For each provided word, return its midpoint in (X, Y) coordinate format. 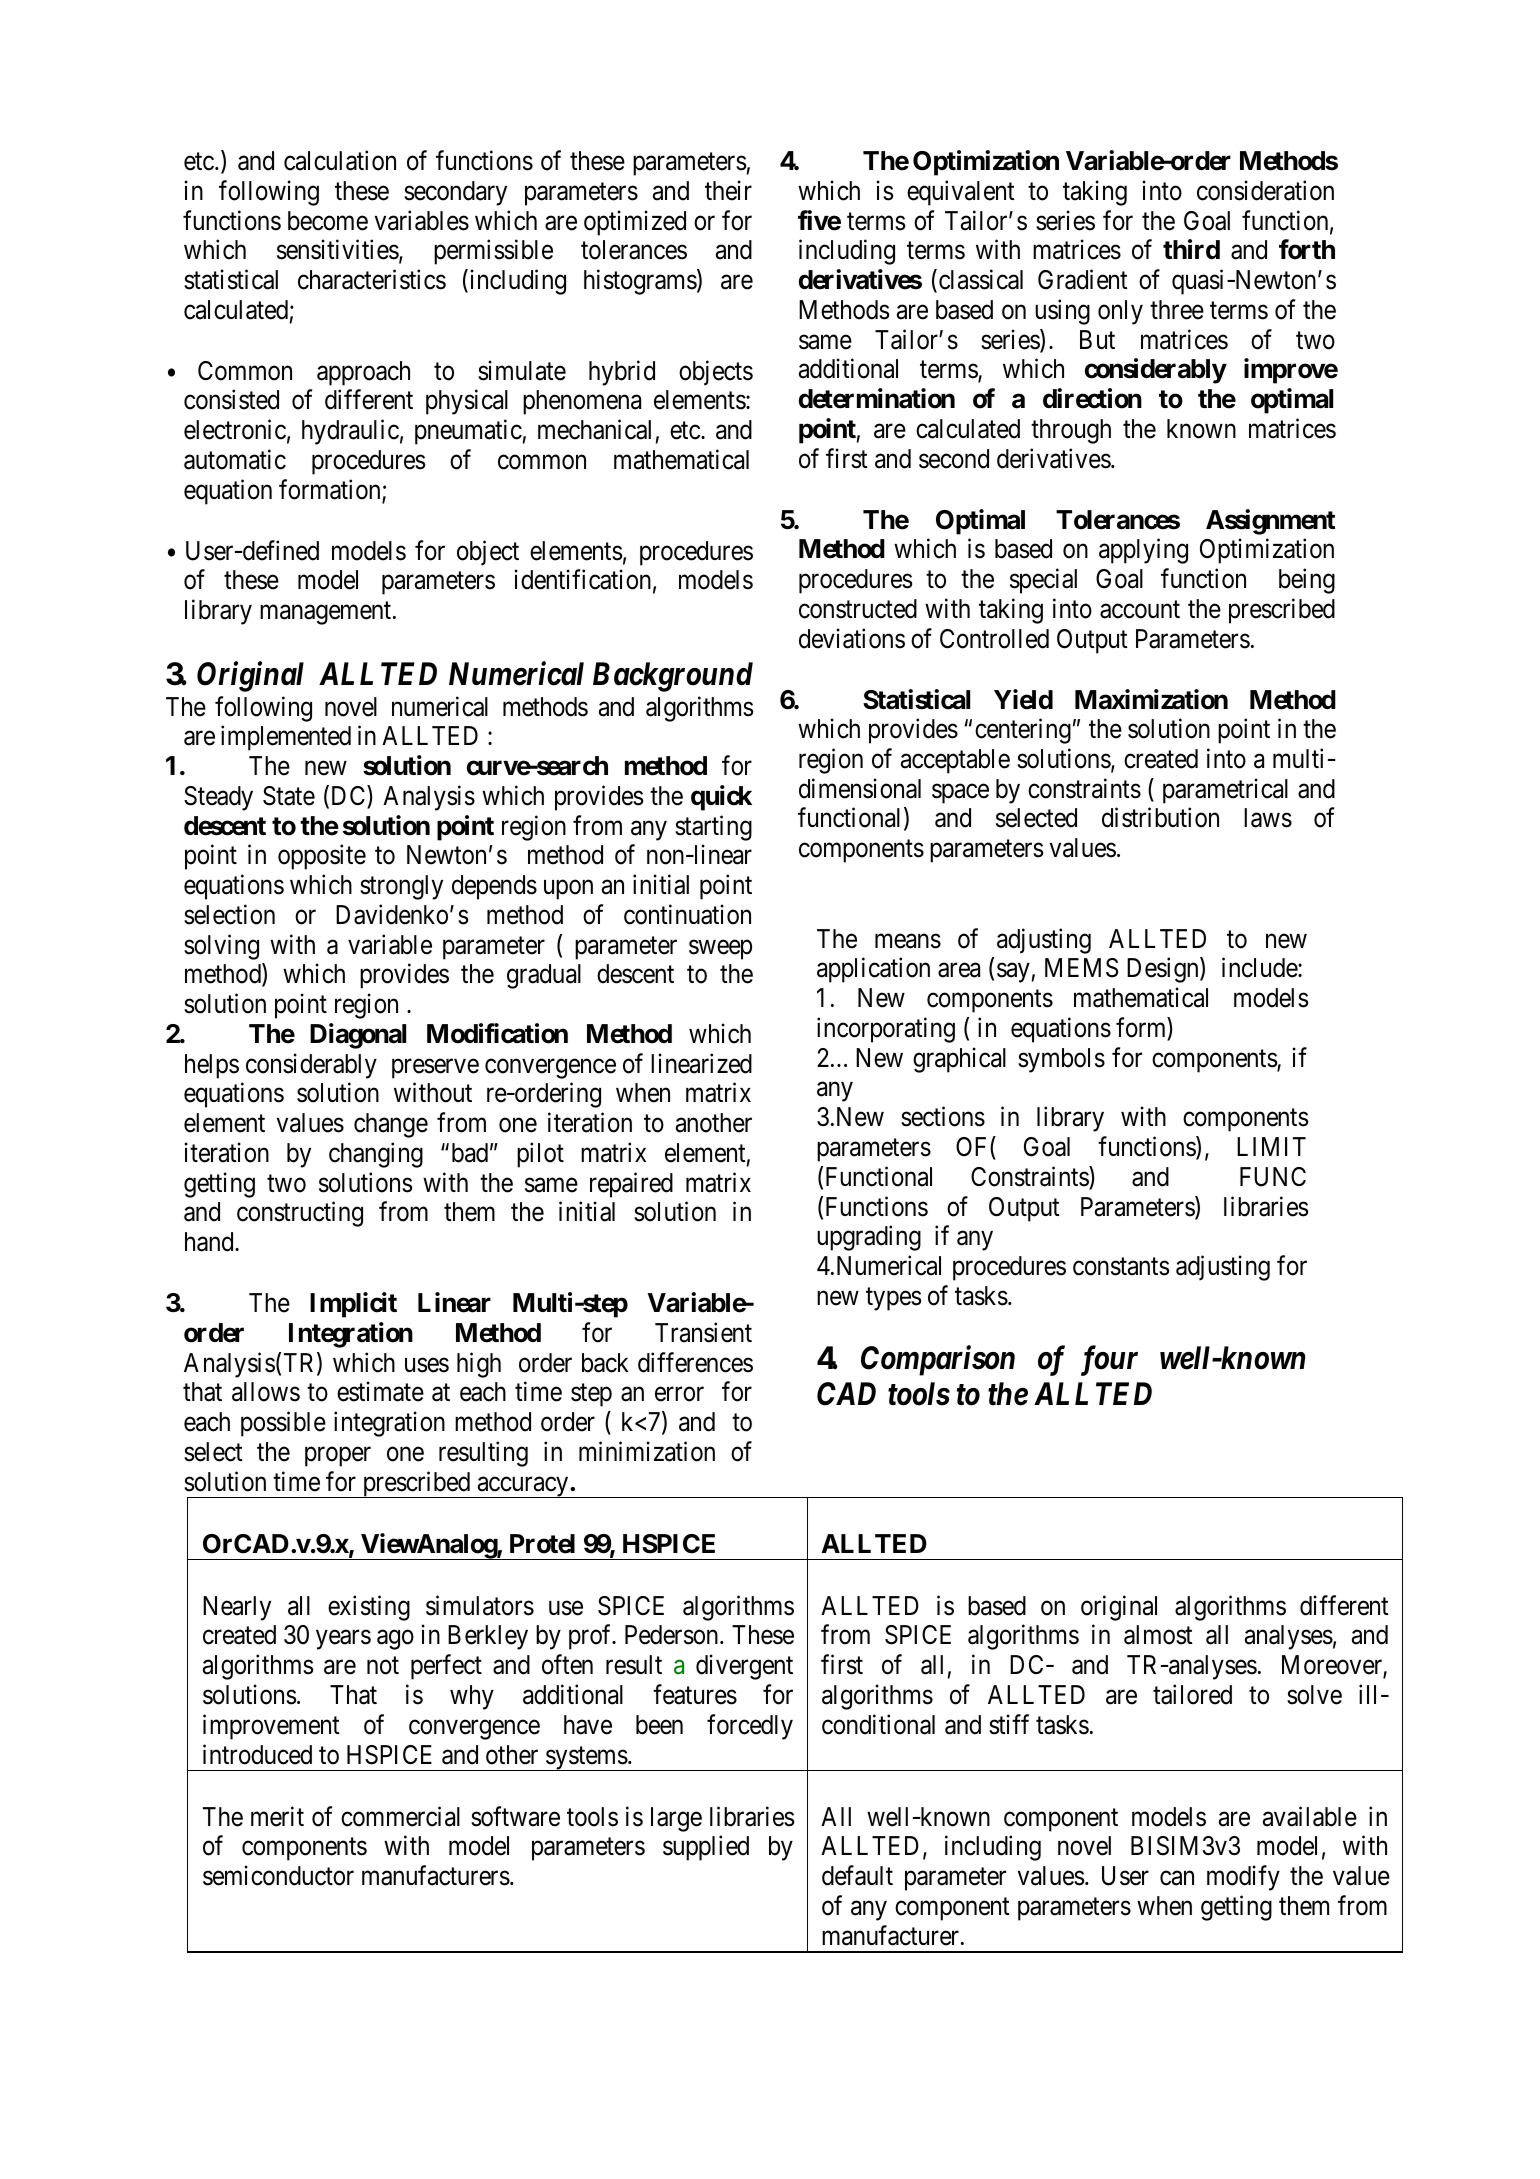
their (728, 190)
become (328, 221)
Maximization (1151, 699)
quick (721, 798)
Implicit (353, 1305)
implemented (286, 738)
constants (1121, 1267)
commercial (400, 1816)
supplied (706, 1848)
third (1191, 249)
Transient (703, 1332)
